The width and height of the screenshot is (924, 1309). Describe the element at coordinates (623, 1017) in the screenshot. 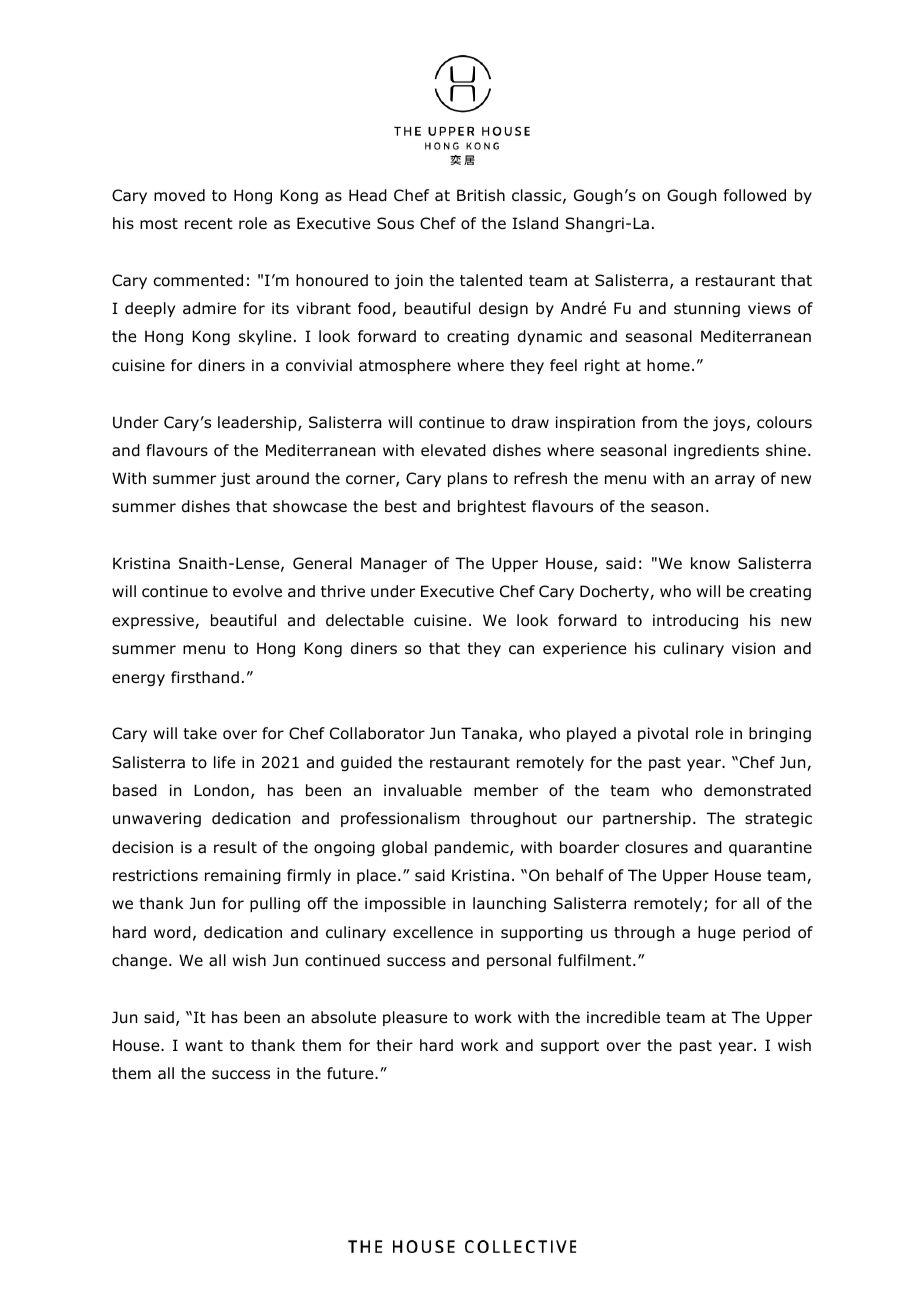

I see `incredible` at that location.
